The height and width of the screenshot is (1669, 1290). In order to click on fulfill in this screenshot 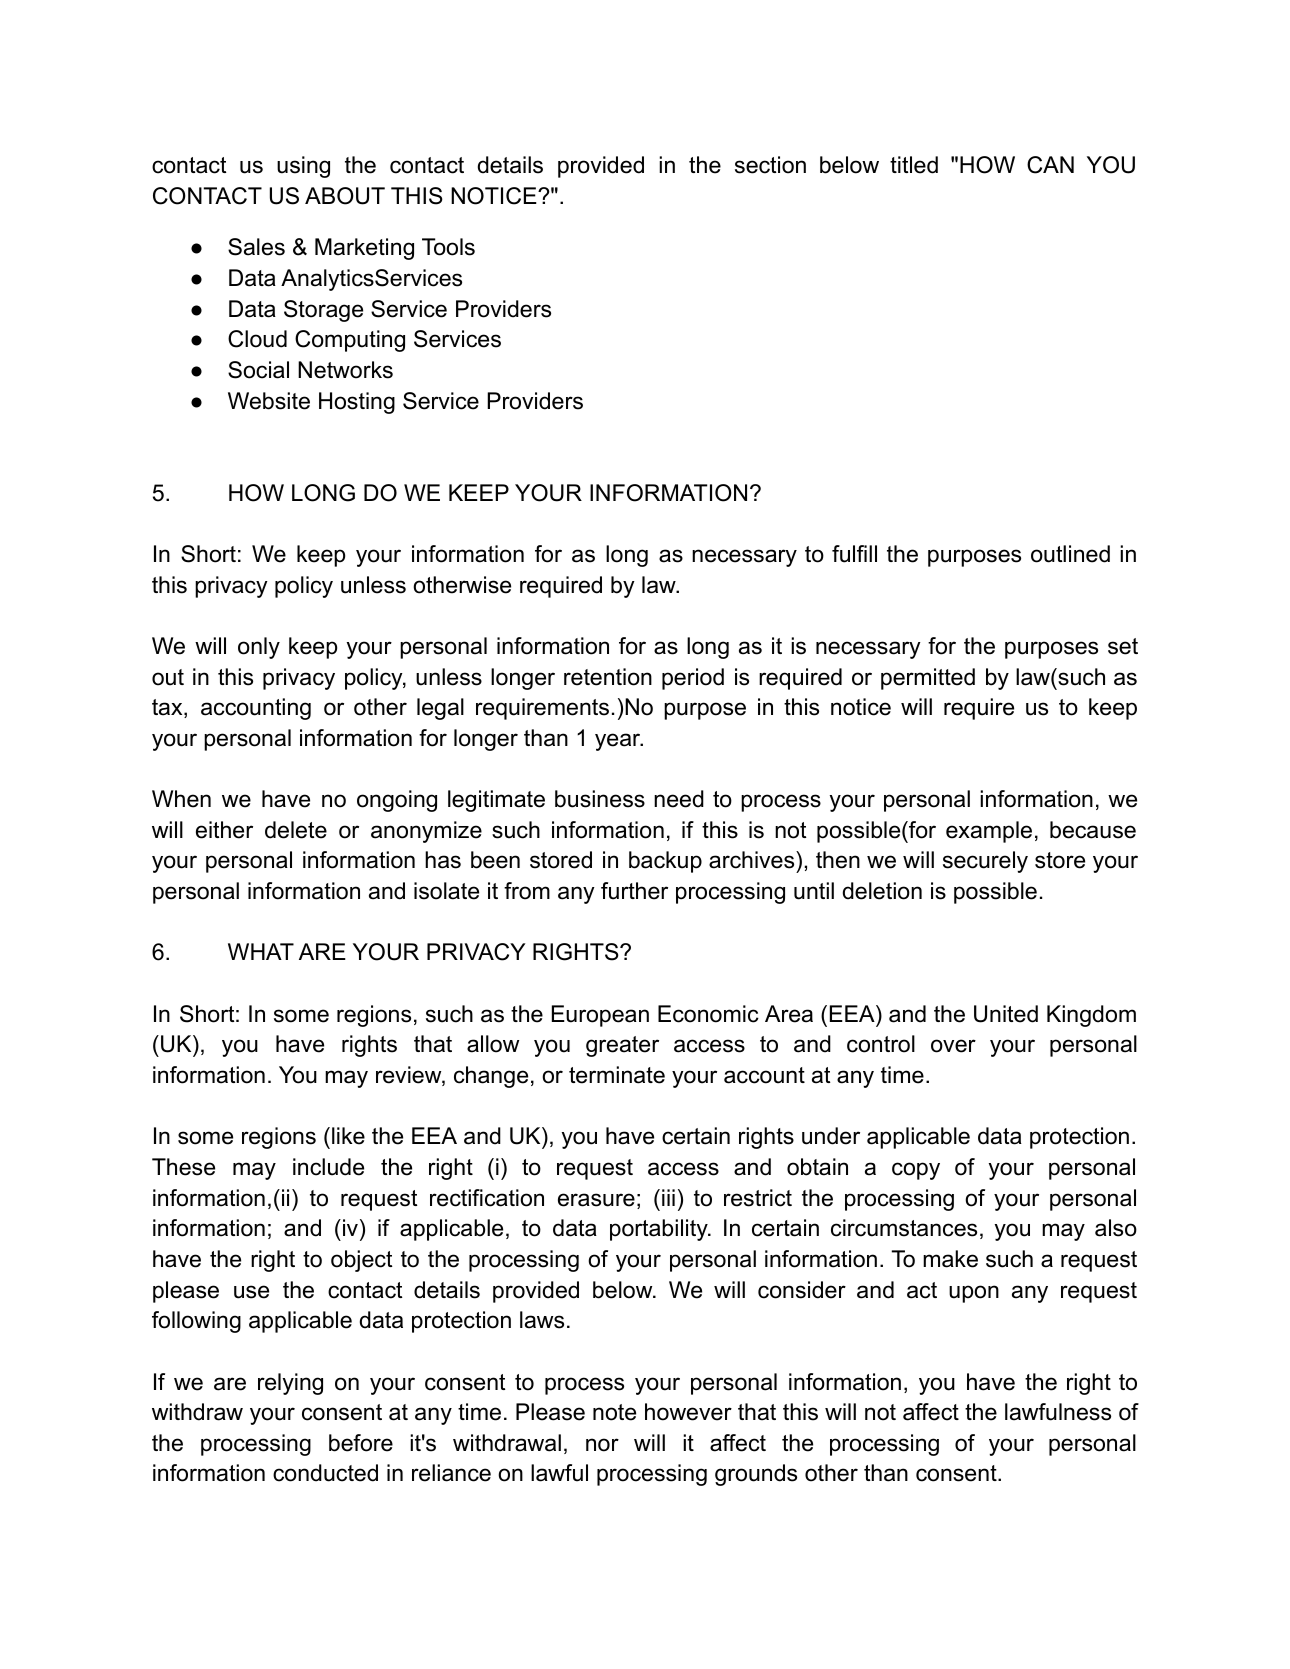, I will do `click(854, 554)`.
